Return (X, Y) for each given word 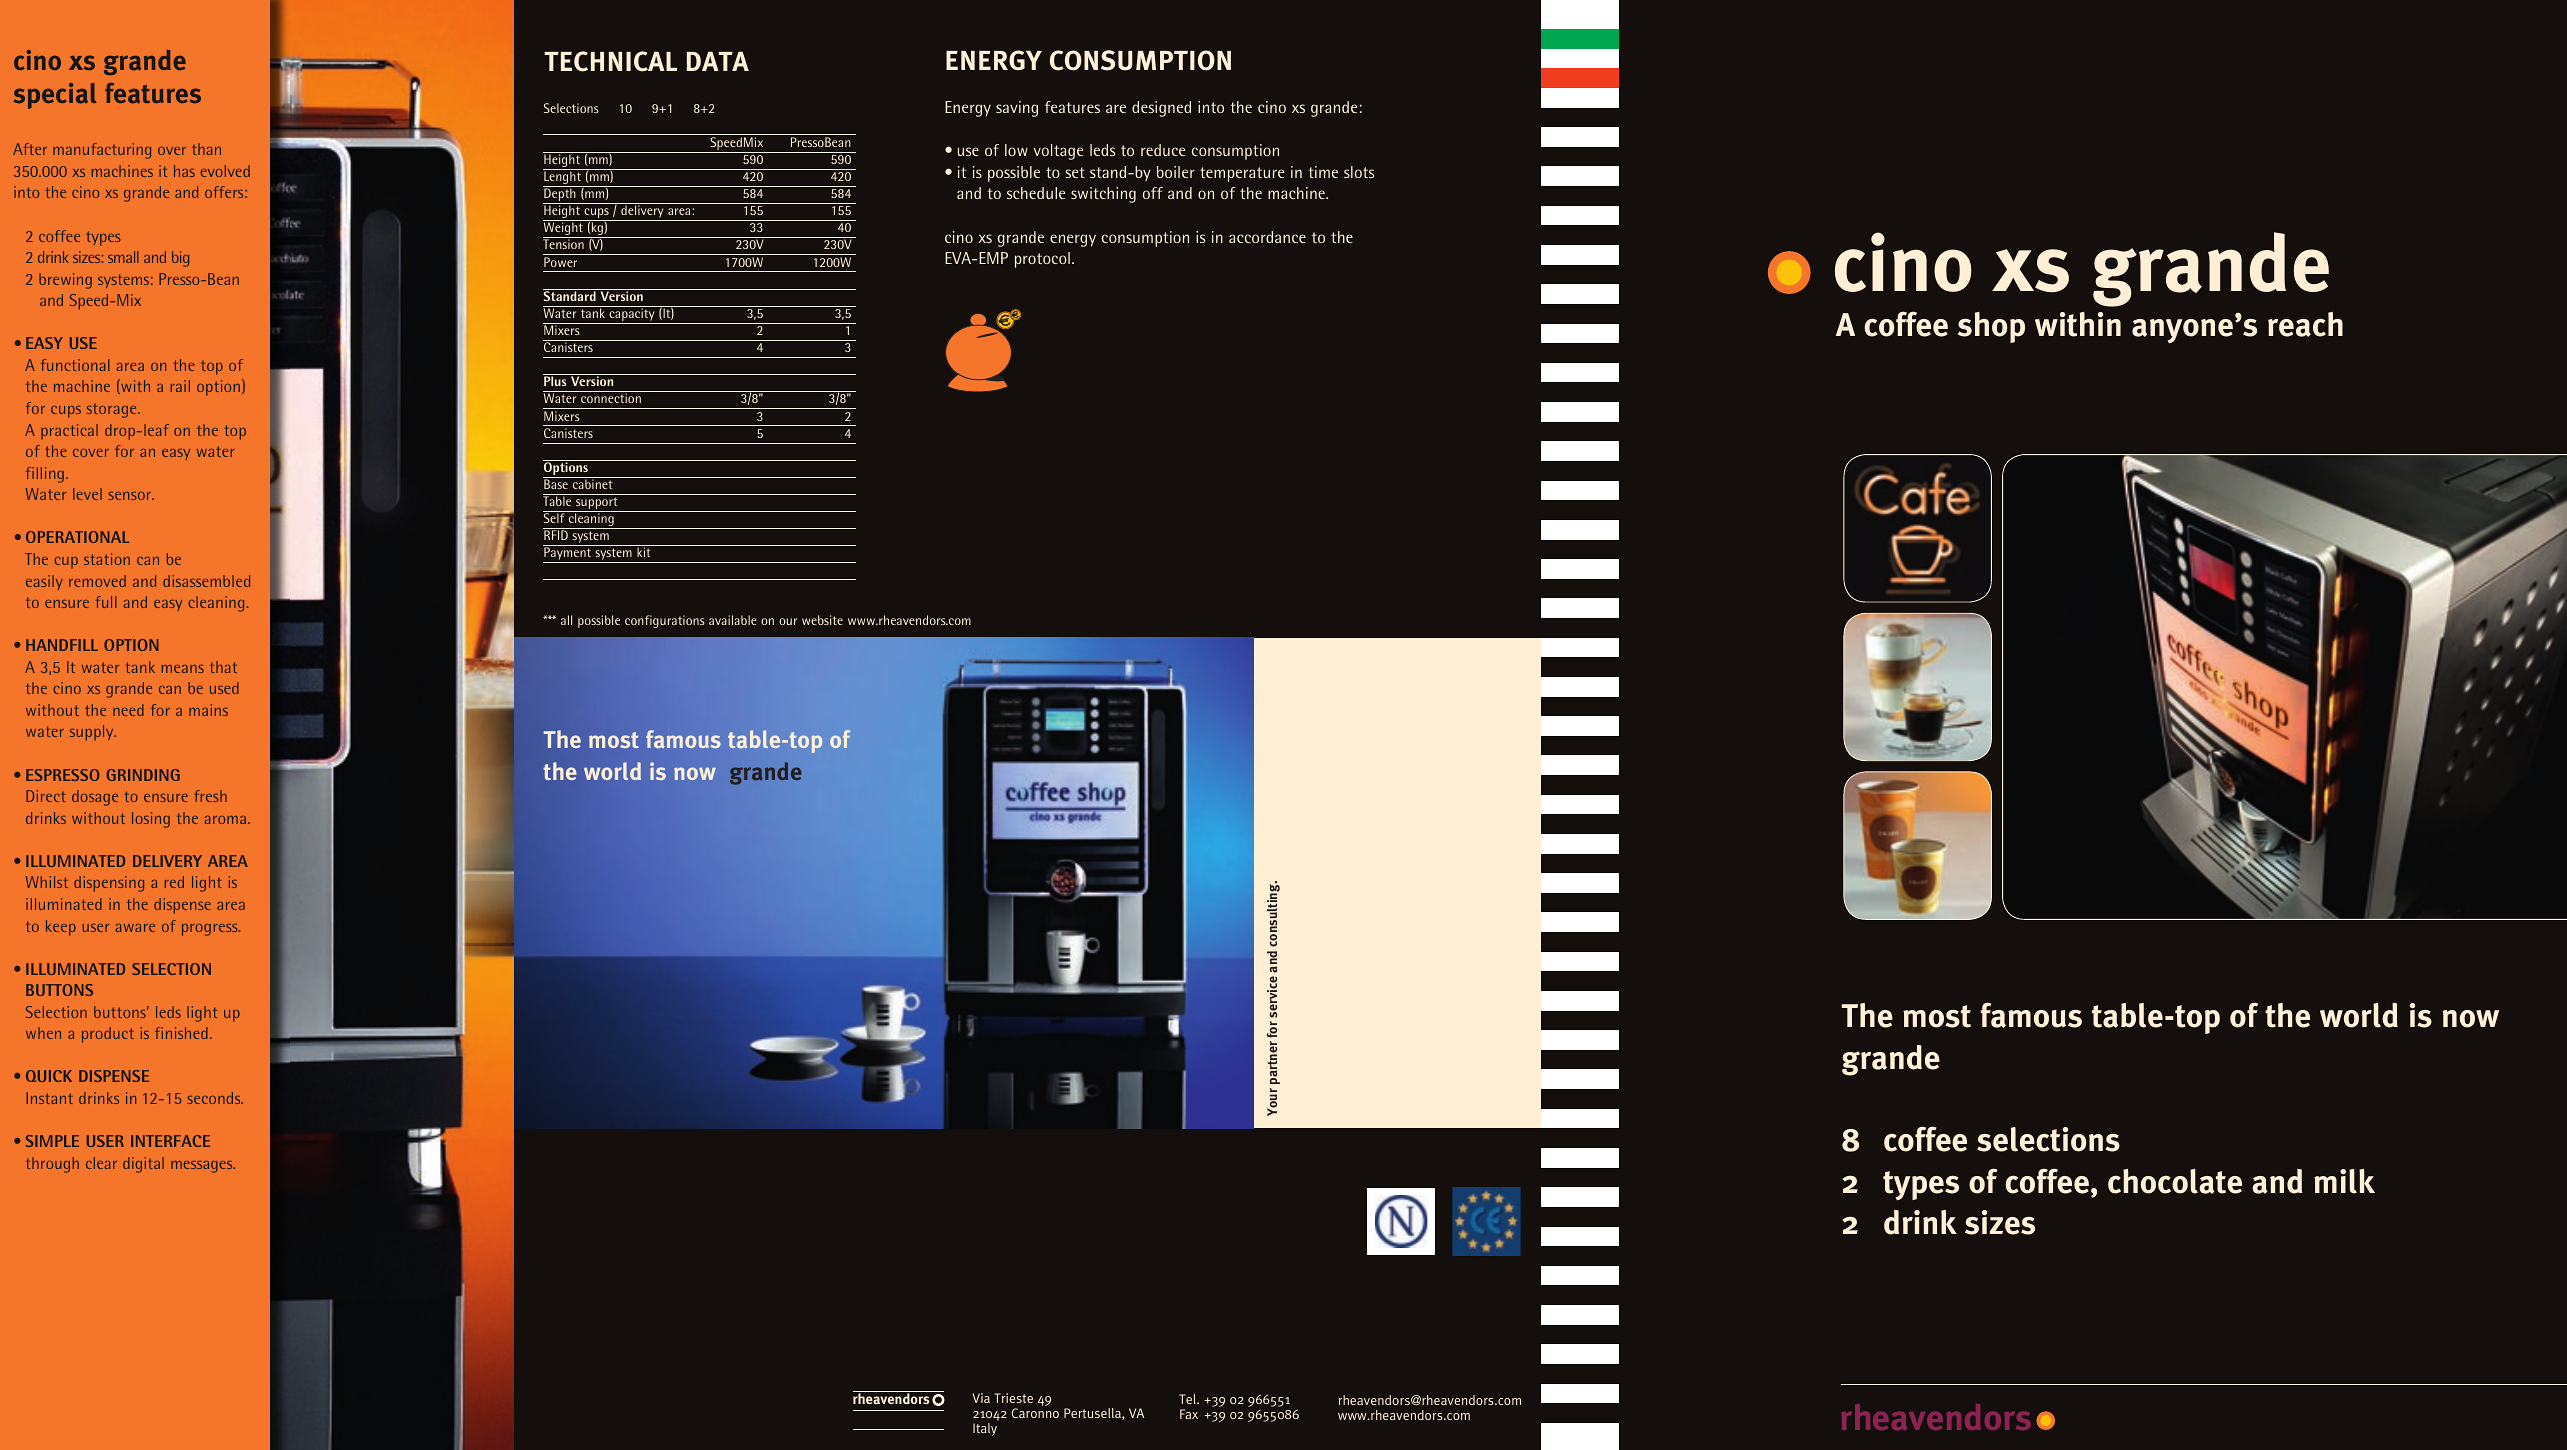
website (822, 620)
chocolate (2175, 1181)
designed (1161, 109)
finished (181, 1033)
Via (981, 1398)
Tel (1188, 1399)
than (206, 149)
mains (208, 710)
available (733, 620)
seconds (215, 1098)
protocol (1042, 260)
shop (1991, 327)
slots (1359, 172)
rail (180, 386)
